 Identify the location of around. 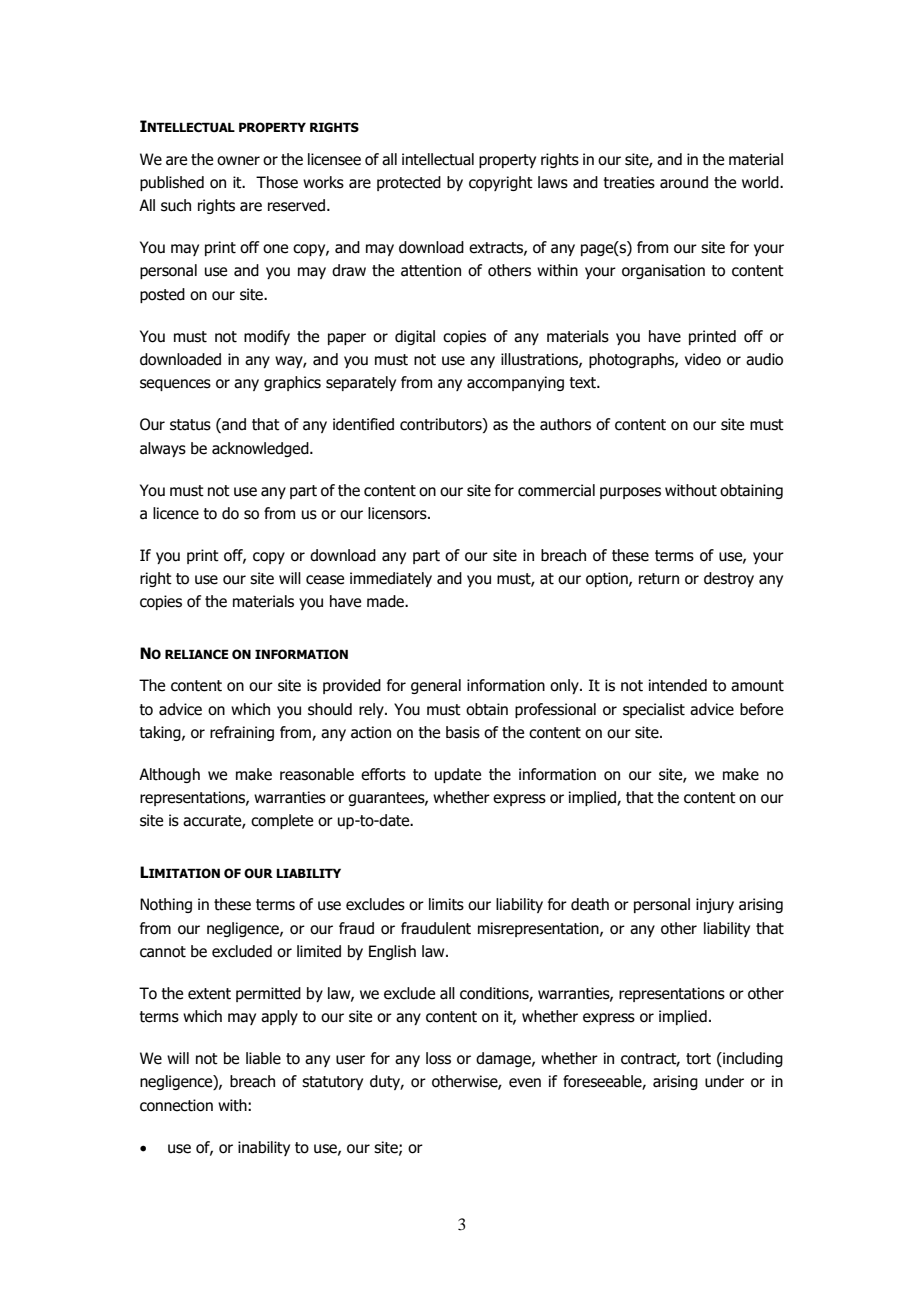
(684, 182).
